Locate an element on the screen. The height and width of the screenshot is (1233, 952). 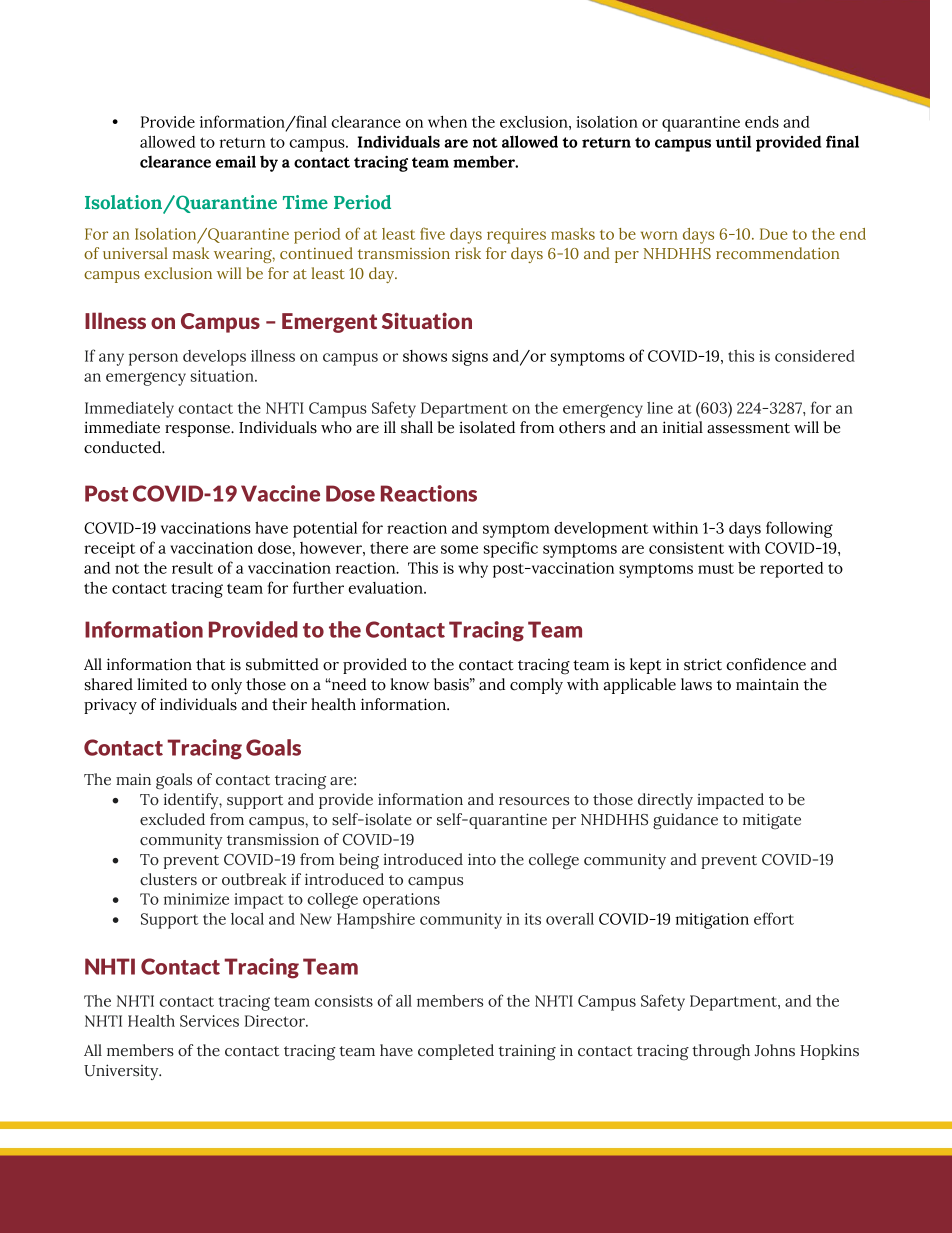
into is located at coordinates (482, 859).
